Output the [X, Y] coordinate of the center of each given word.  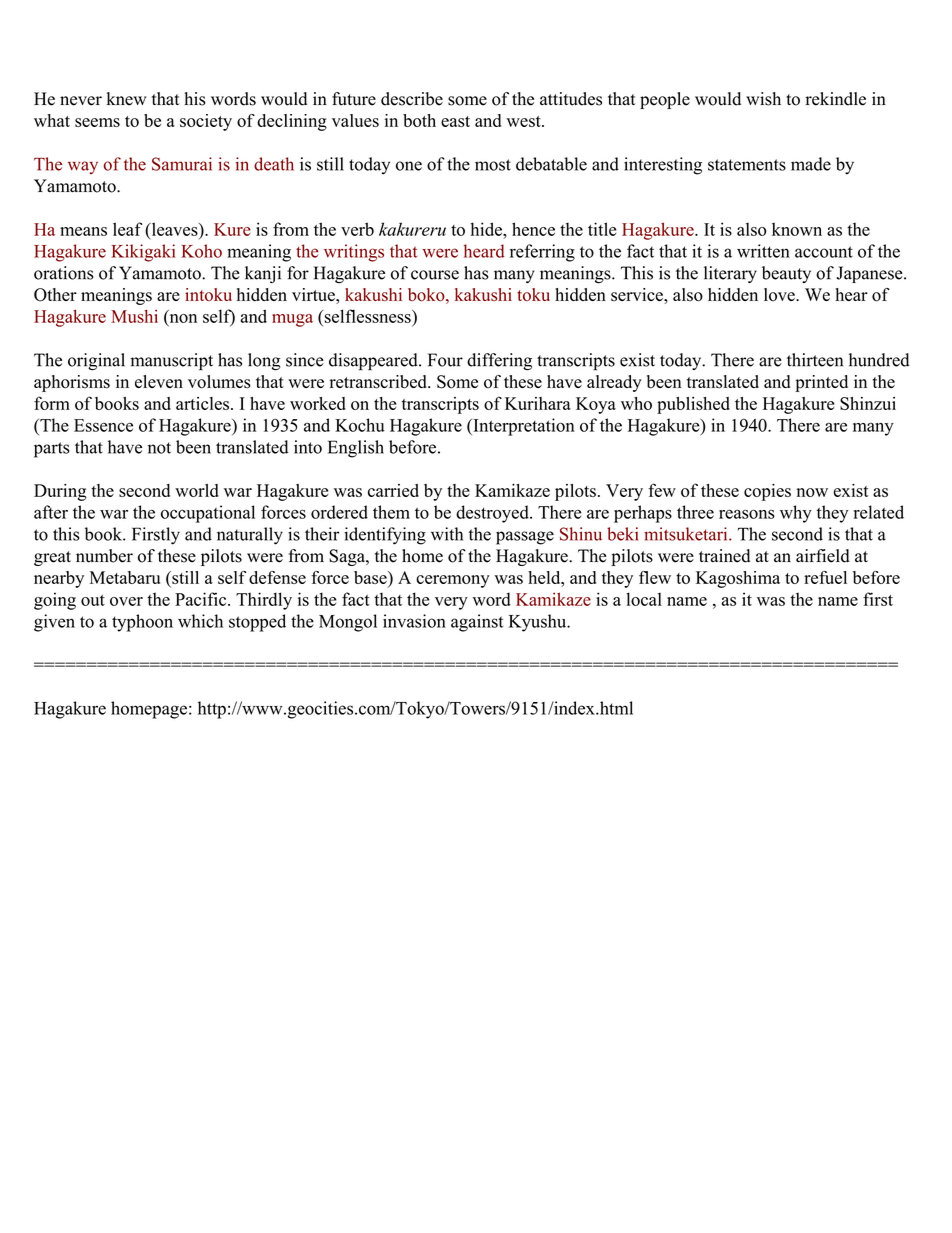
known [797, 229]
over [126, 601]
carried [393, 490]
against [477, 623]
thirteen [815, 360]
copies [767, 492]
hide [487, 229]
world [197, 490]
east [455, 121]
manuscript [172, 362]
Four [445, 360]
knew [126, 99]
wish [763, 99]
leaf [127, 229]
